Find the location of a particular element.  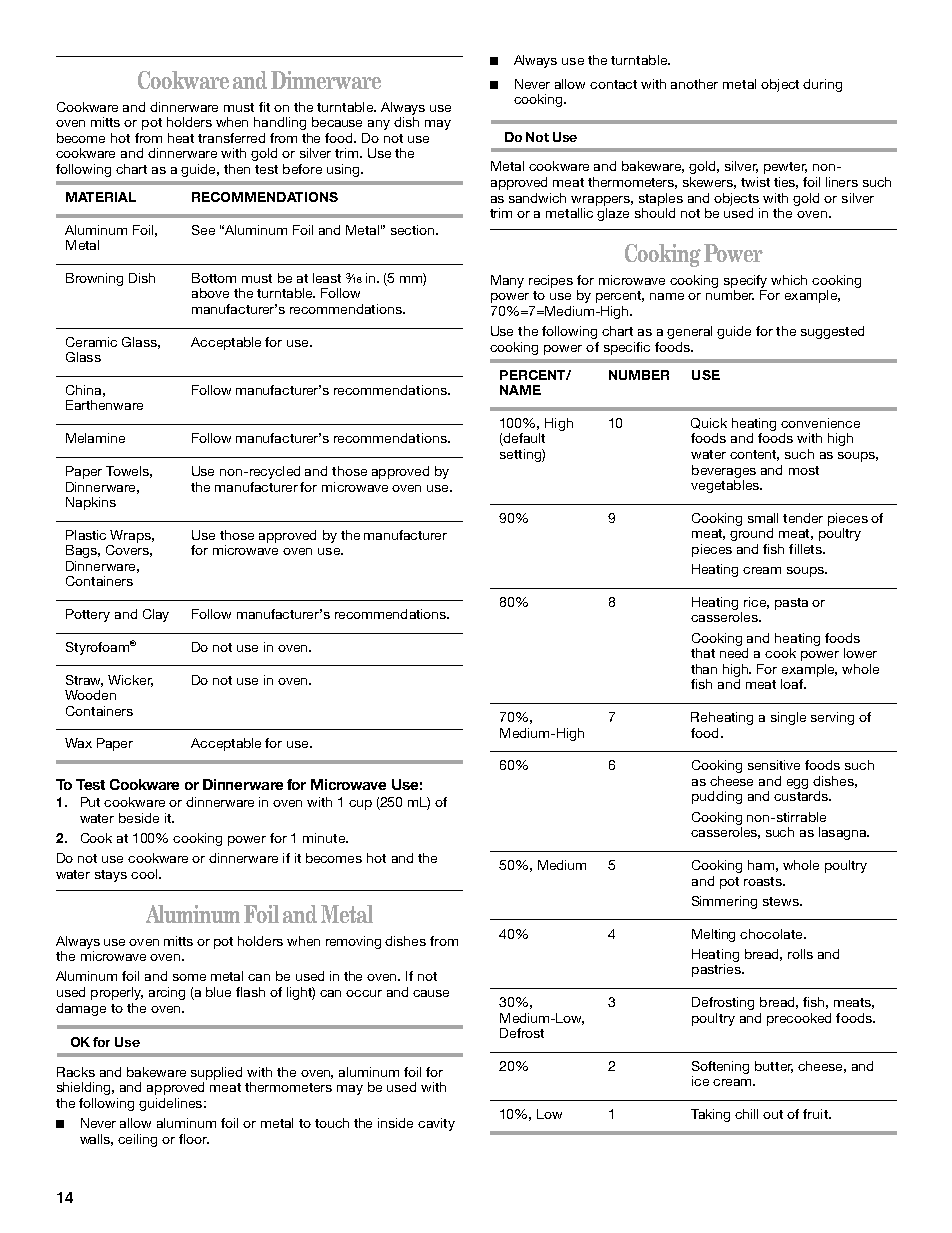

most is located at coordinates (804, 470).
